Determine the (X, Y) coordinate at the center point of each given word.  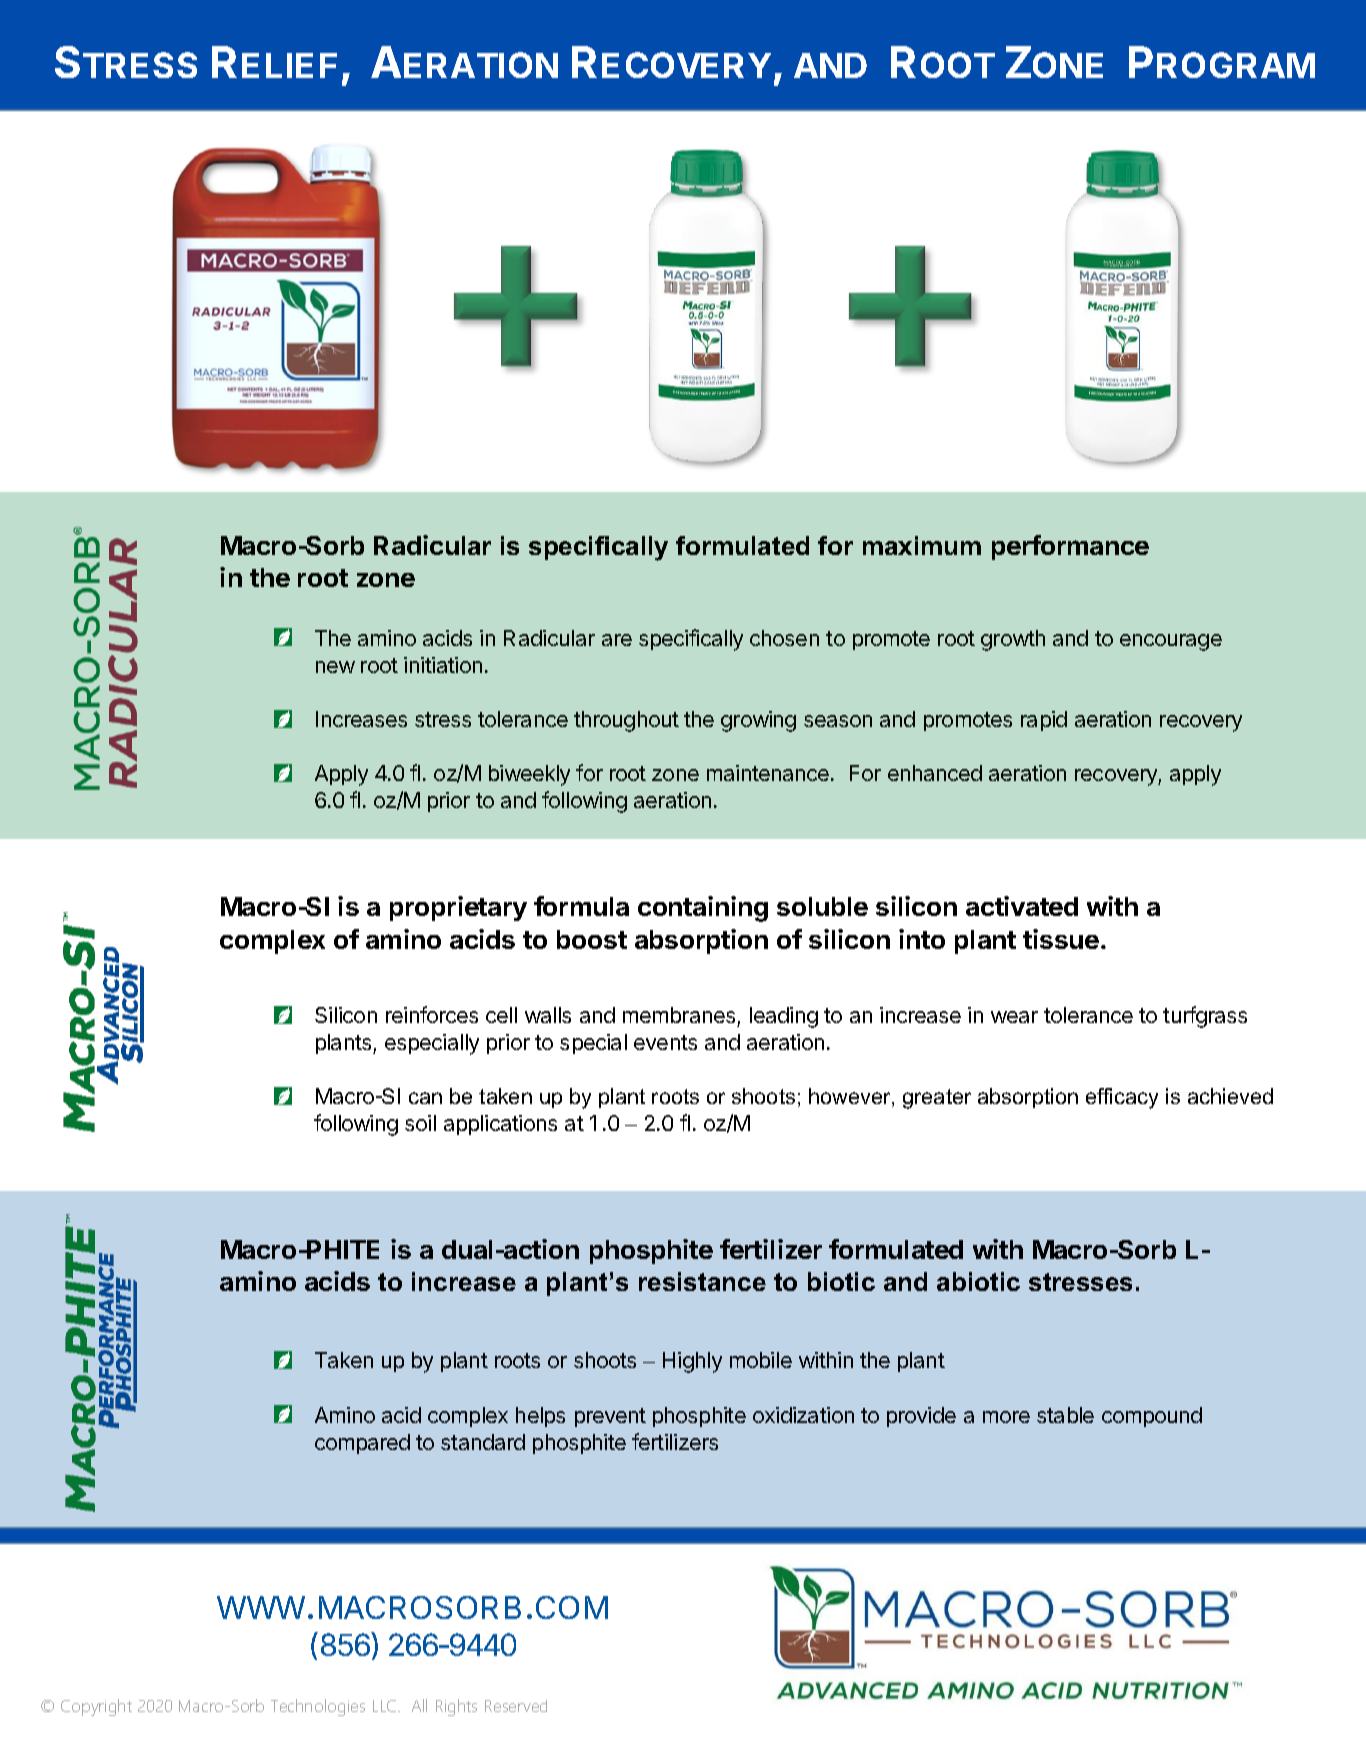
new (335, 667)
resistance (702, 1281)
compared (362, 1444)
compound (1152, 1417)
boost (592, 939)
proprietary (458, 908)
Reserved (516, 1706)
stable (1065, 1415)
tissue (1061, 939)
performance (1070, 547)
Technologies (318, 1707)
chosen (784, 638)
